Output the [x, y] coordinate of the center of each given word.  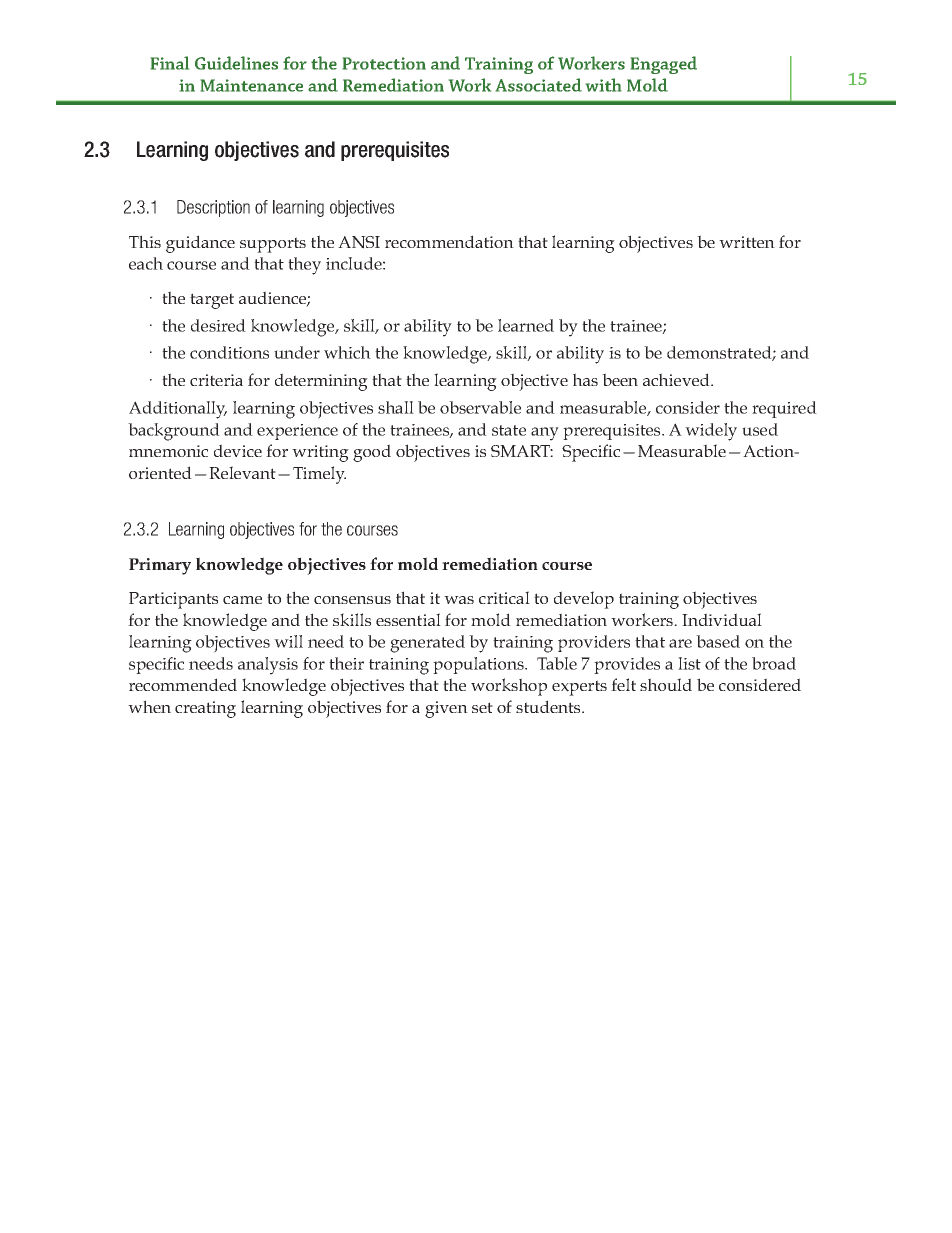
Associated [539, 85]
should [666, 684]
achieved [677, 379]
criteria [216, 380]
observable [480, 407]
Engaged [664, 65]
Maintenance [252, 85]
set [482, 707]
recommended [183, 684]
